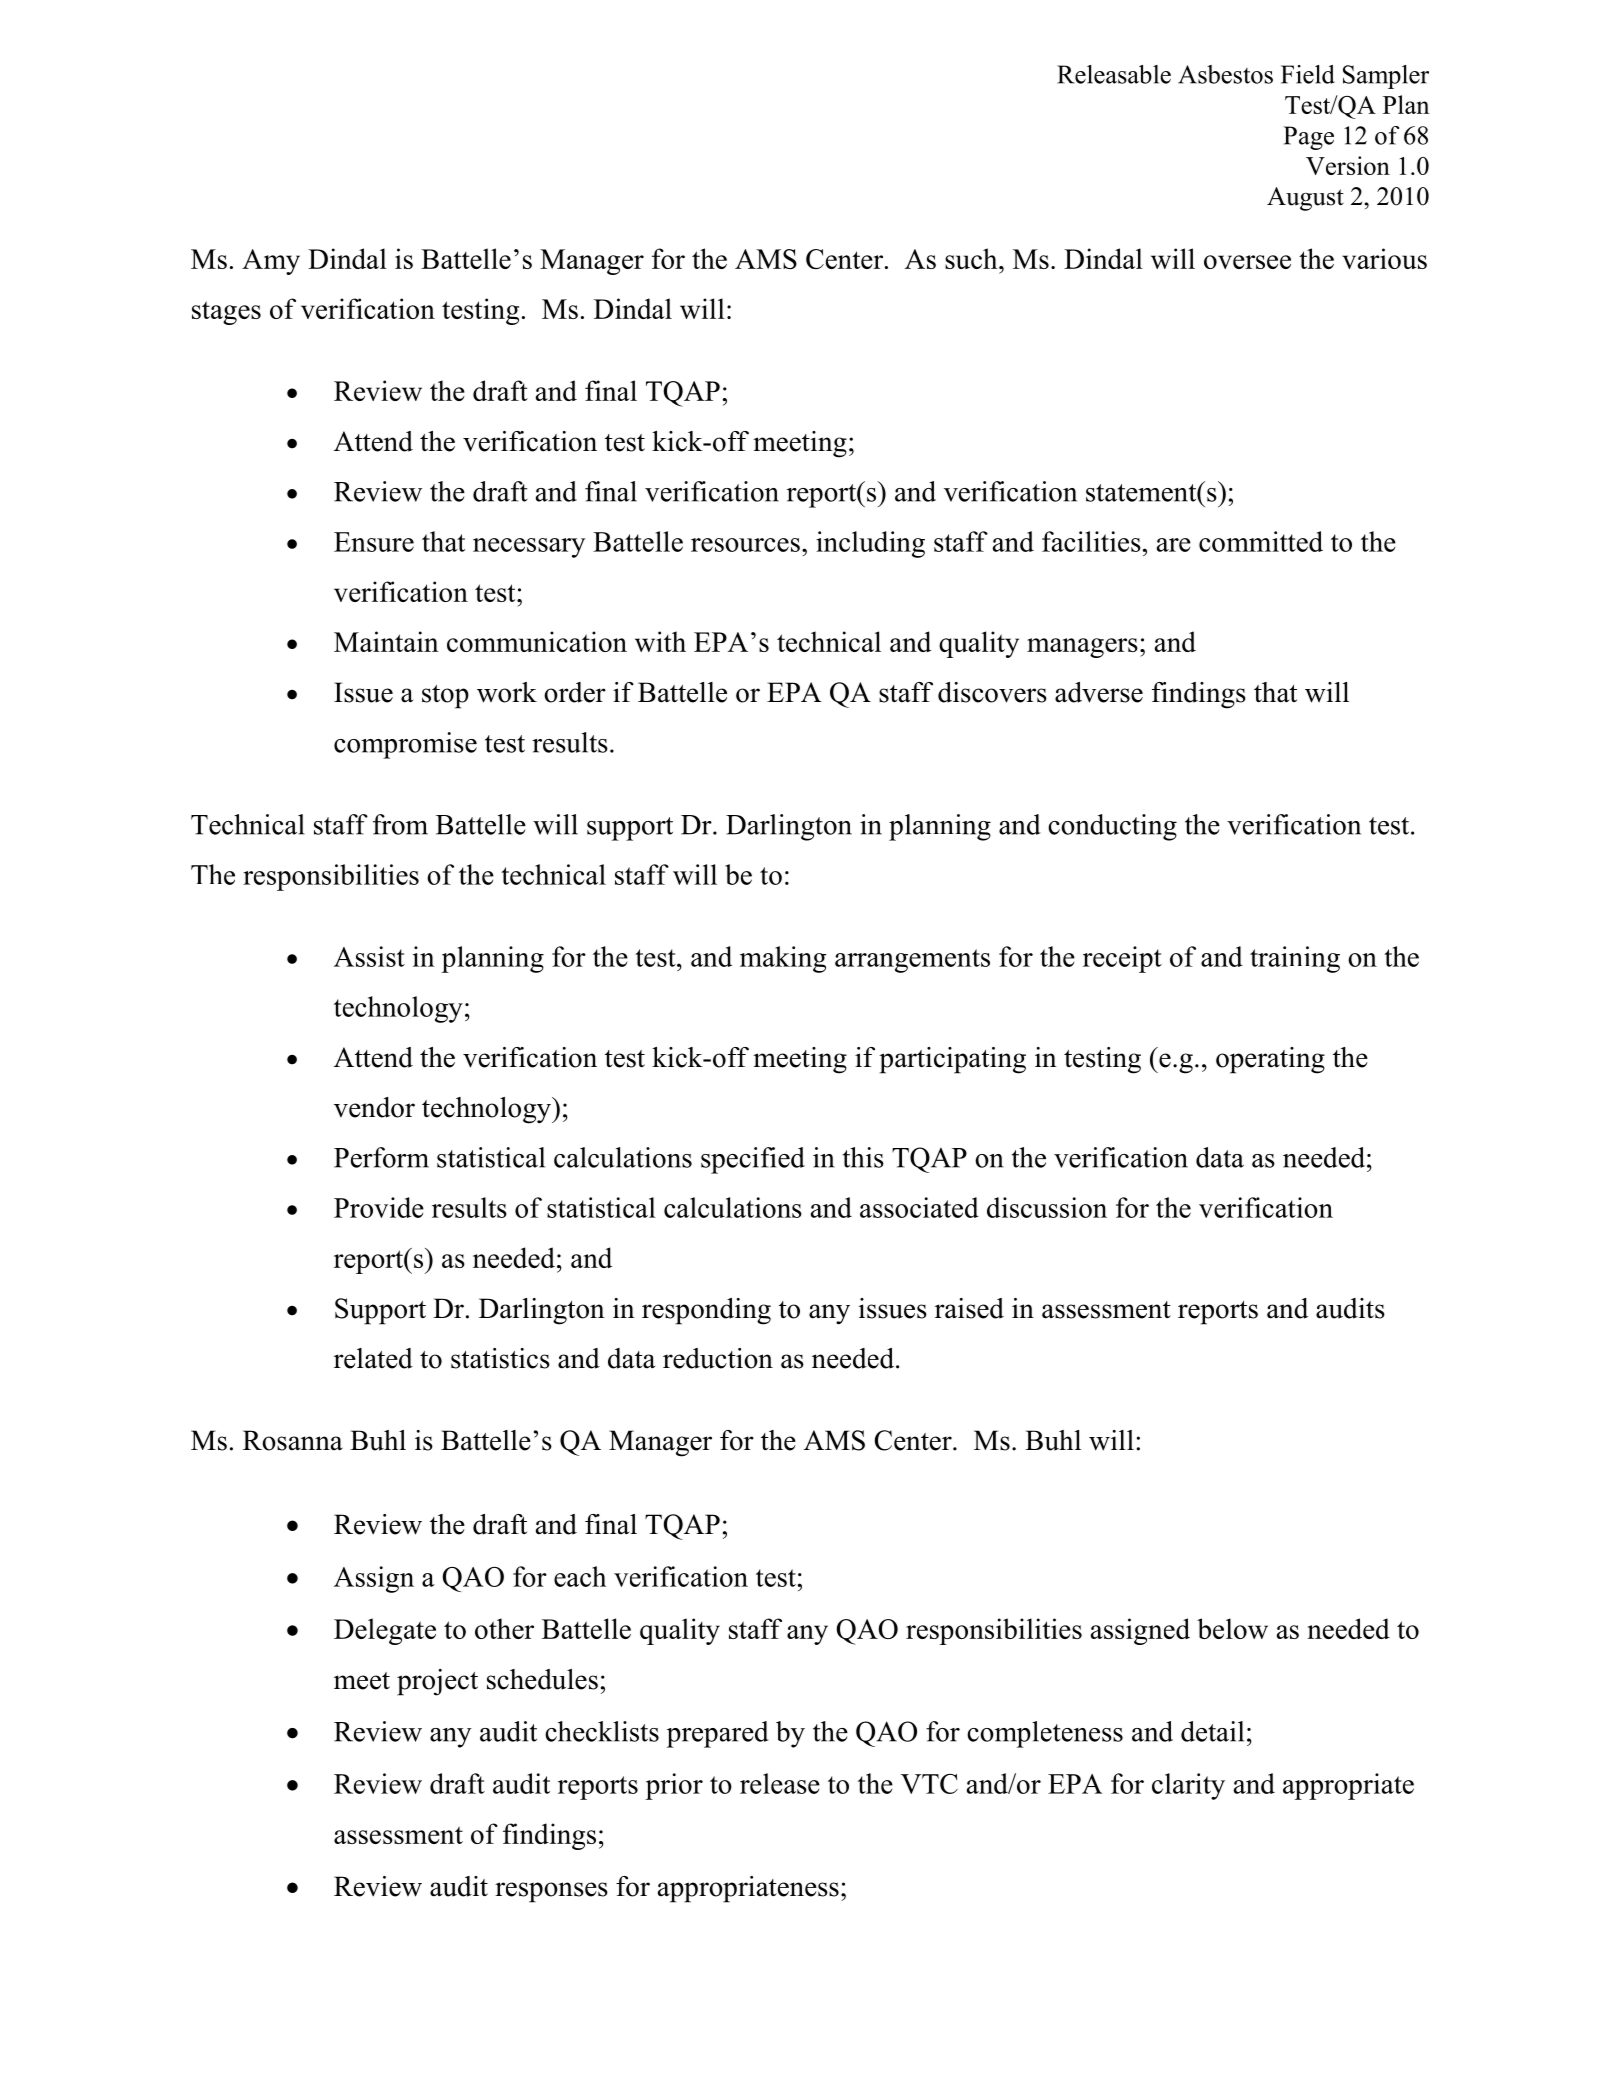  Describe the element at coordinates (1295, 959) in the screenshot. I see `training` at that location.
